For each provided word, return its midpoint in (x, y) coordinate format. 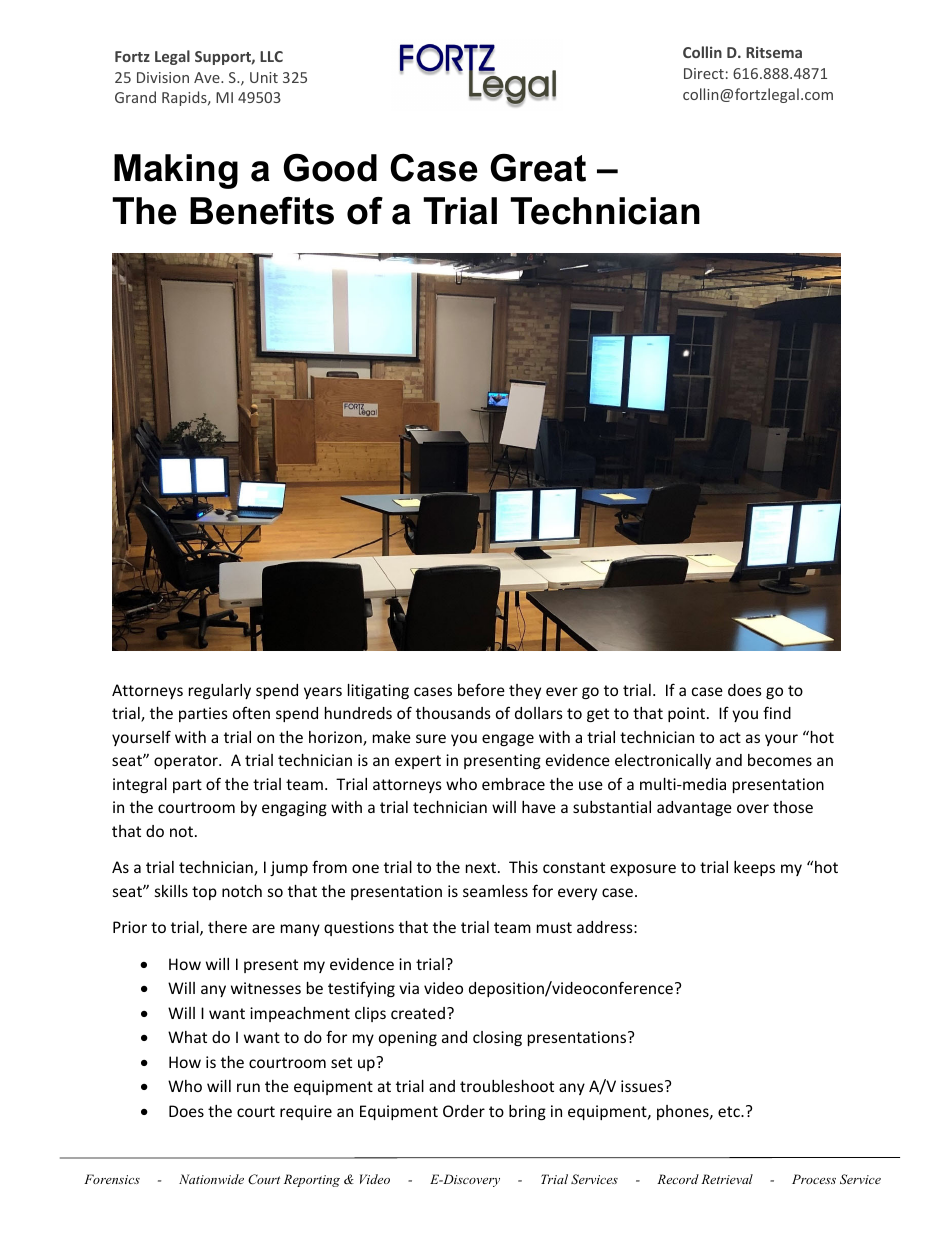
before (481, 689)
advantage (694, 808)
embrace (513, 784)
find (777, 712)
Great (538, 168)
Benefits (262, 211)
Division (163, 77)
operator (187, 762)
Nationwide (211, 1179)
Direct (704, 73)
